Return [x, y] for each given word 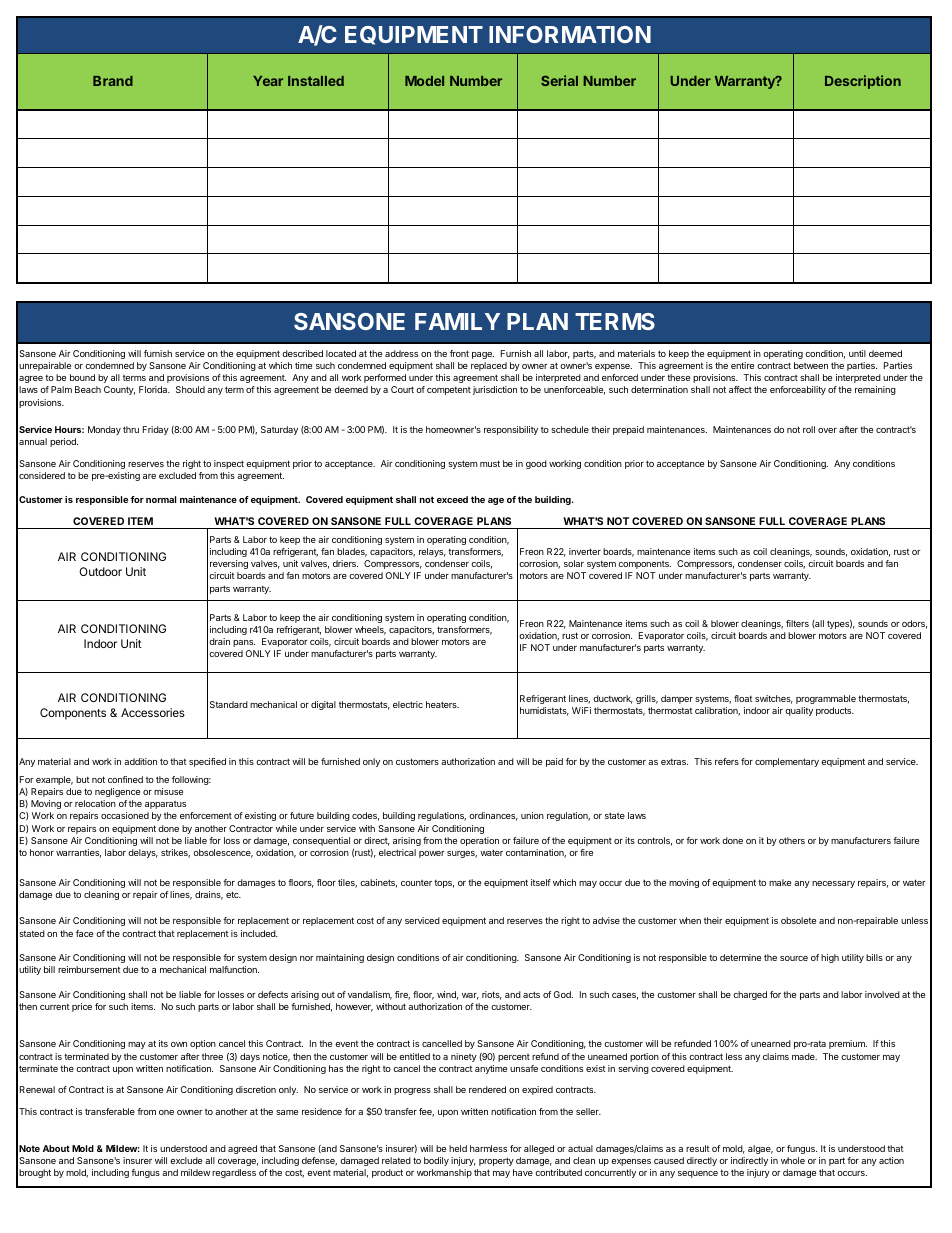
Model [424, 81]
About [56, 1148]
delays [143, 853]
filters [797, 623]
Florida [154, 389]
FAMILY [457, 321]
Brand [113, 81]
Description [863, 82]
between [811, 365]
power [432, 854]
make [780, 882]
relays [432, 552]
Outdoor [100, 571]
